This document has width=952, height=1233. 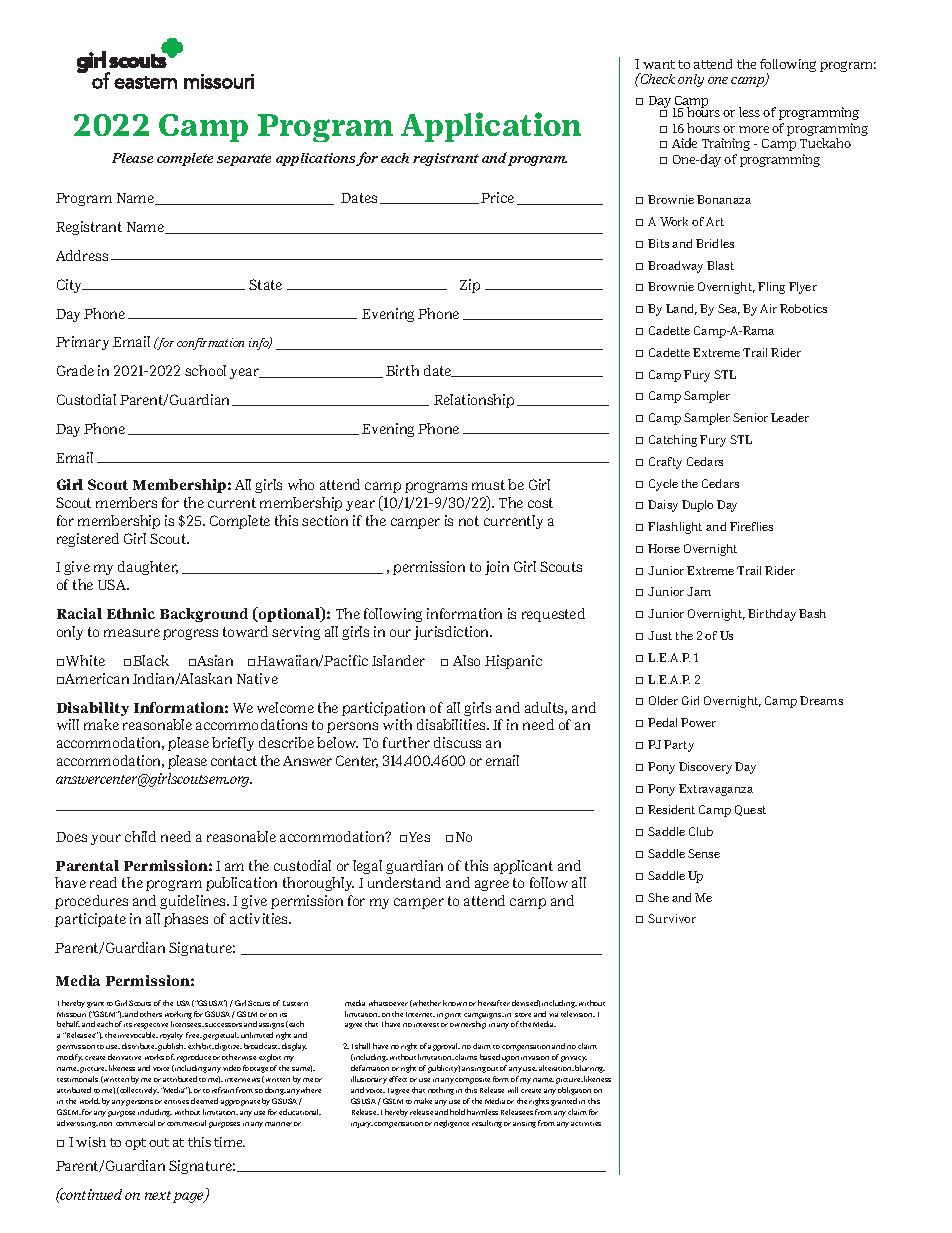 What do you see at coordinates (404, 882) in the document?
I see `understand` at bounding box center [404, 882].
